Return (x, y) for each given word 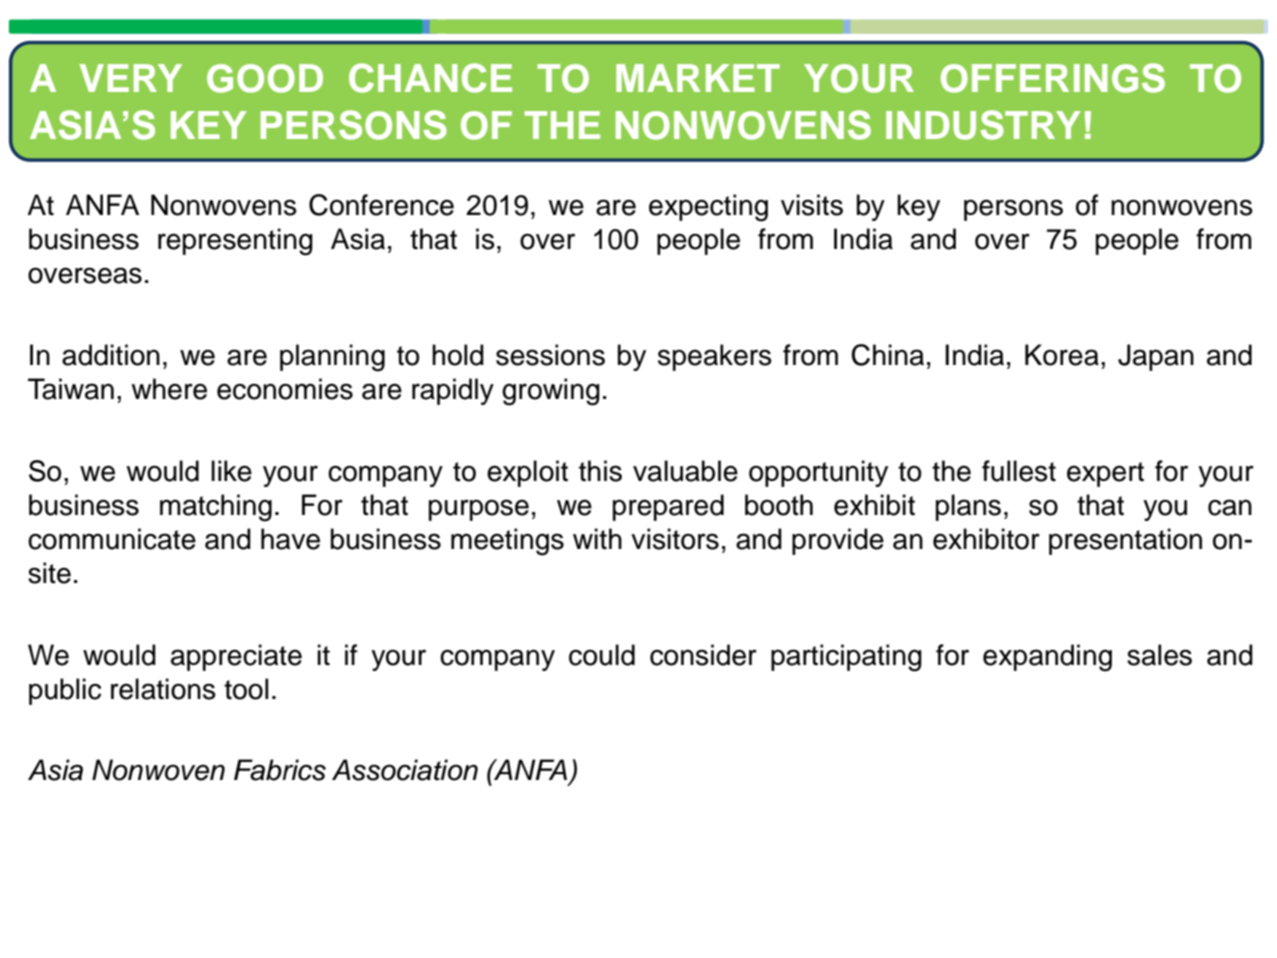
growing (551, 392)
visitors (675, 539)
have (290, 539)
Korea (1062, 355)
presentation (1125, 541)
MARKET (698, 78)
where (169, 389)
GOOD (265, 78)
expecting (708, 208)
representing (235, 242)
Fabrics (280, 770)
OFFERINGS (1053, 78)
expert (1105, 474)
